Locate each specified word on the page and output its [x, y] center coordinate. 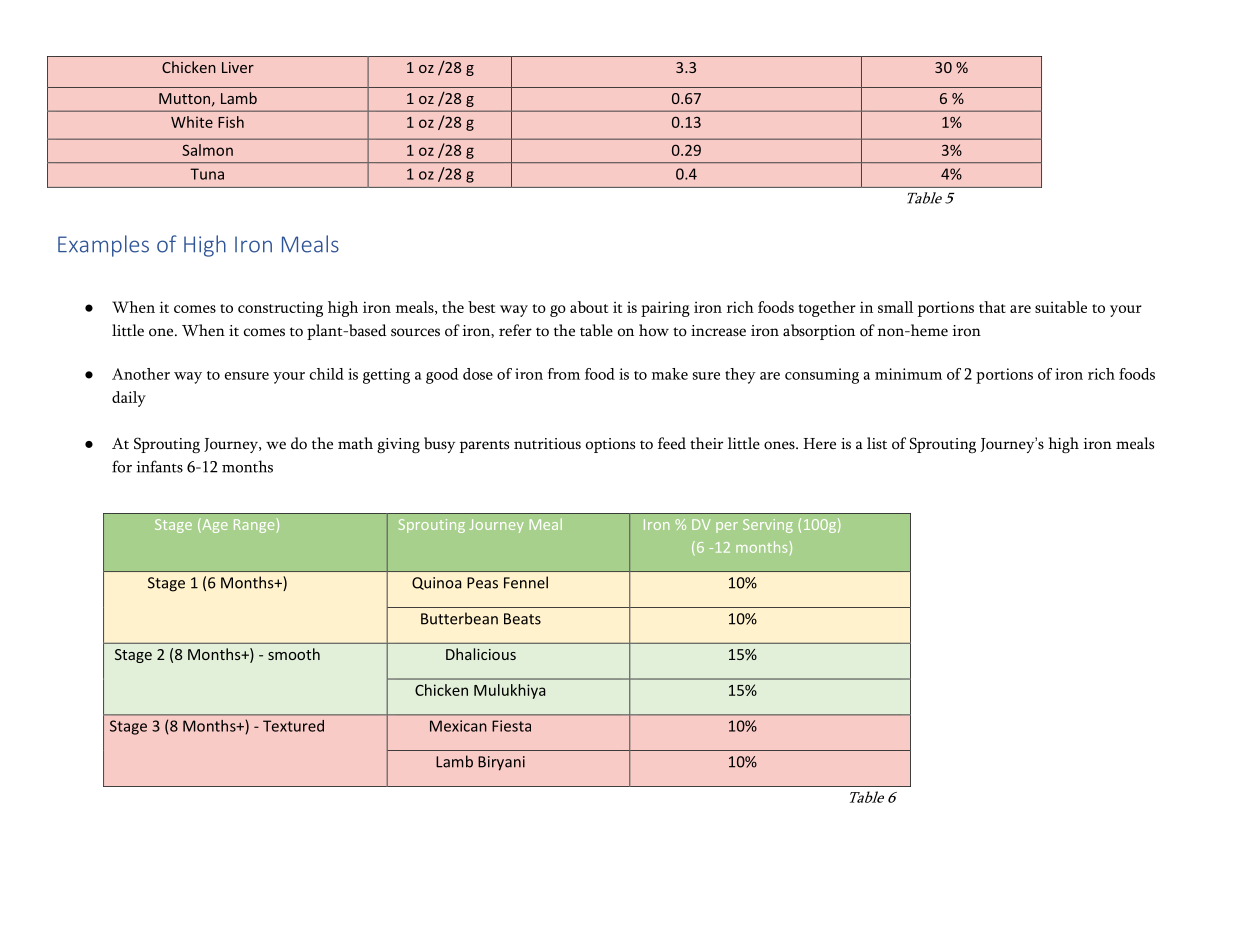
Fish [231, 122]
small [895, 307]
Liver [238, 67]
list [877, 443]
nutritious [547, 444]
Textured [293, 726]
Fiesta [511, 726]
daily [129, 399]
